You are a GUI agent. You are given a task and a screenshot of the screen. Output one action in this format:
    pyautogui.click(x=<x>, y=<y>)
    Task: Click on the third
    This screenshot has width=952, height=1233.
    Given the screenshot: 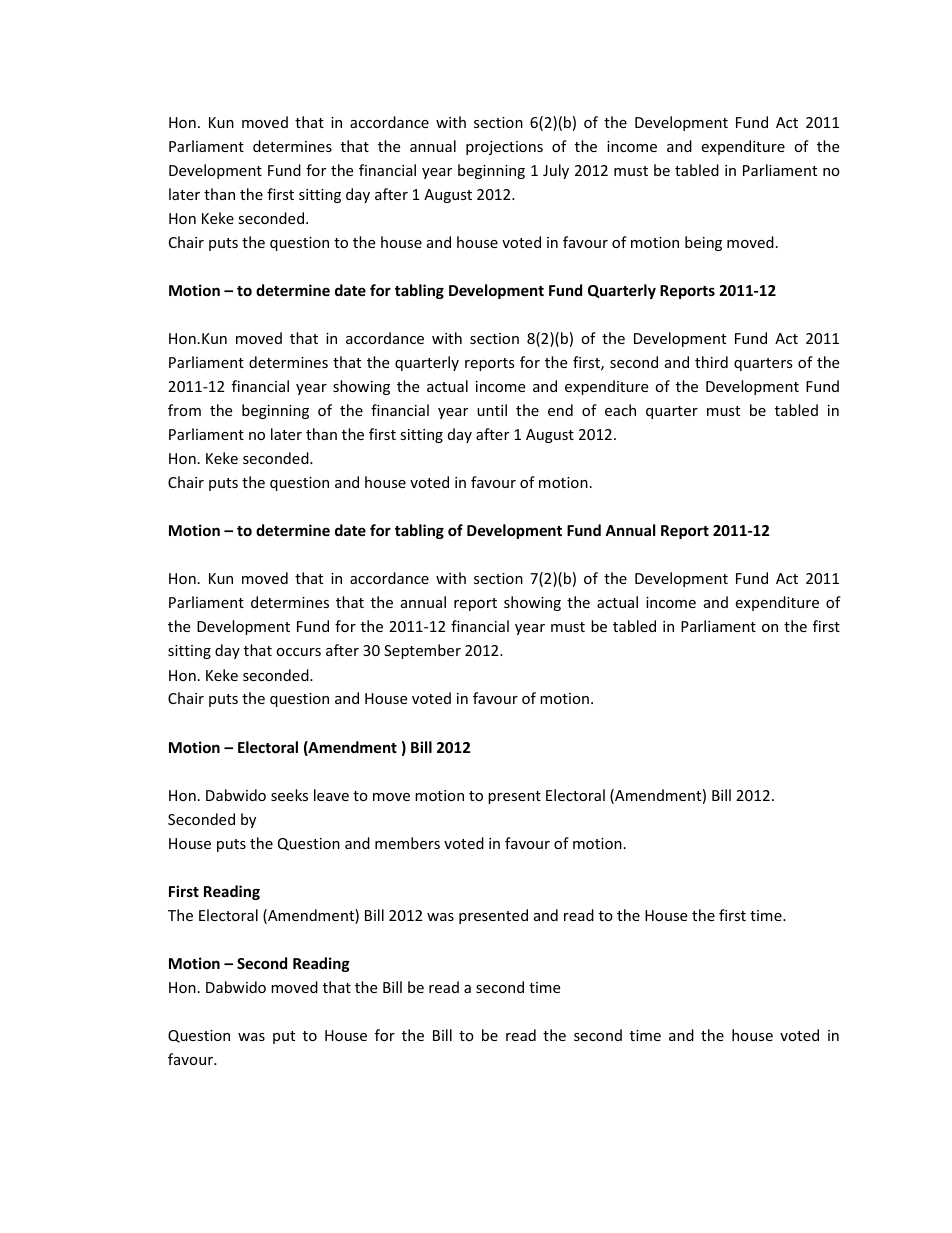 What is the action you would take?
    pyautogui.click(x=711, y=362)
